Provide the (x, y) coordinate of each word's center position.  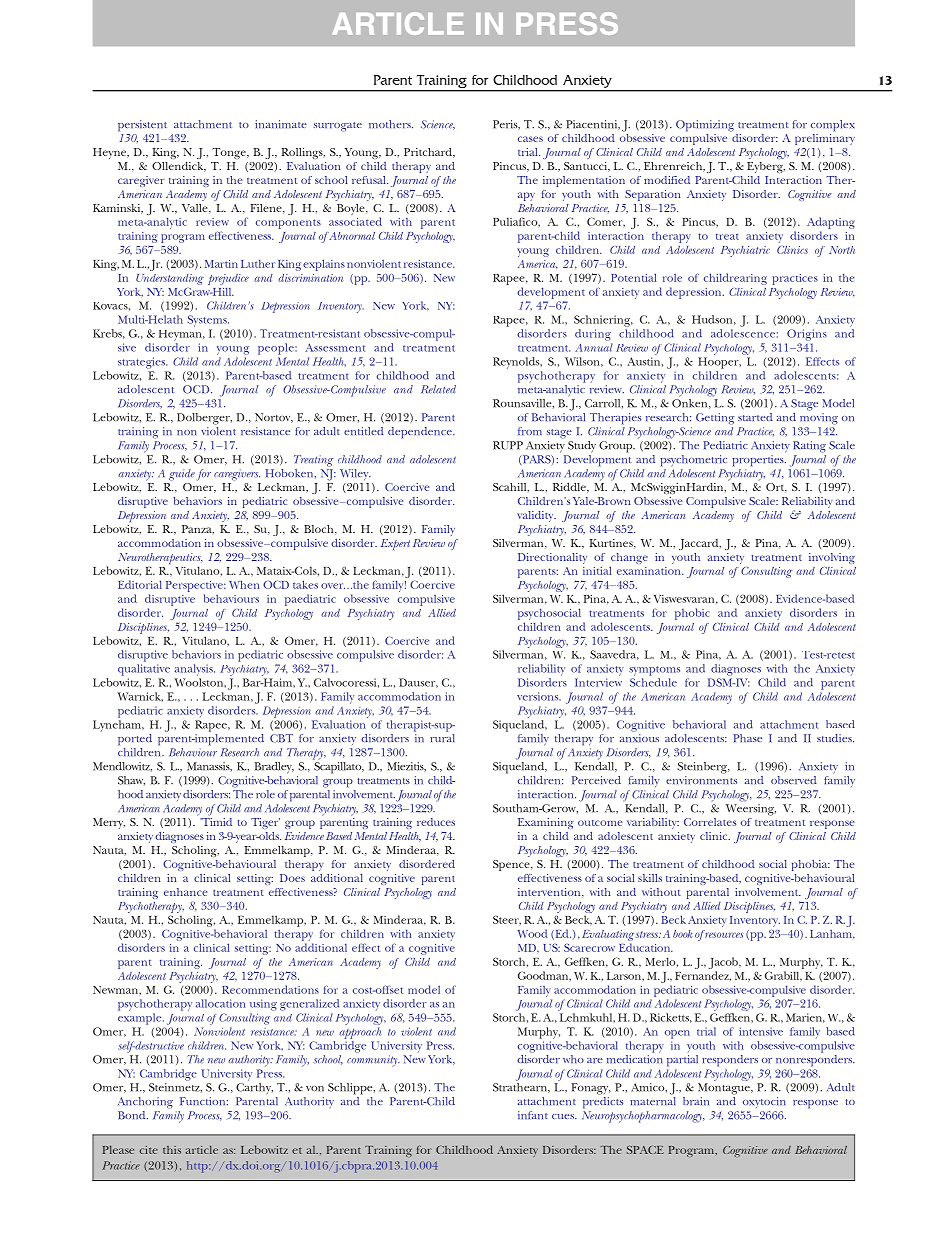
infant (532, 1115)
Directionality (552, 558)
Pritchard (429, 152)
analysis (195, 670)
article (202, 1149)
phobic (692, 614)
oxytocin (764, 1102)
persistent (142, 126)
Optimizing (705, 126)
